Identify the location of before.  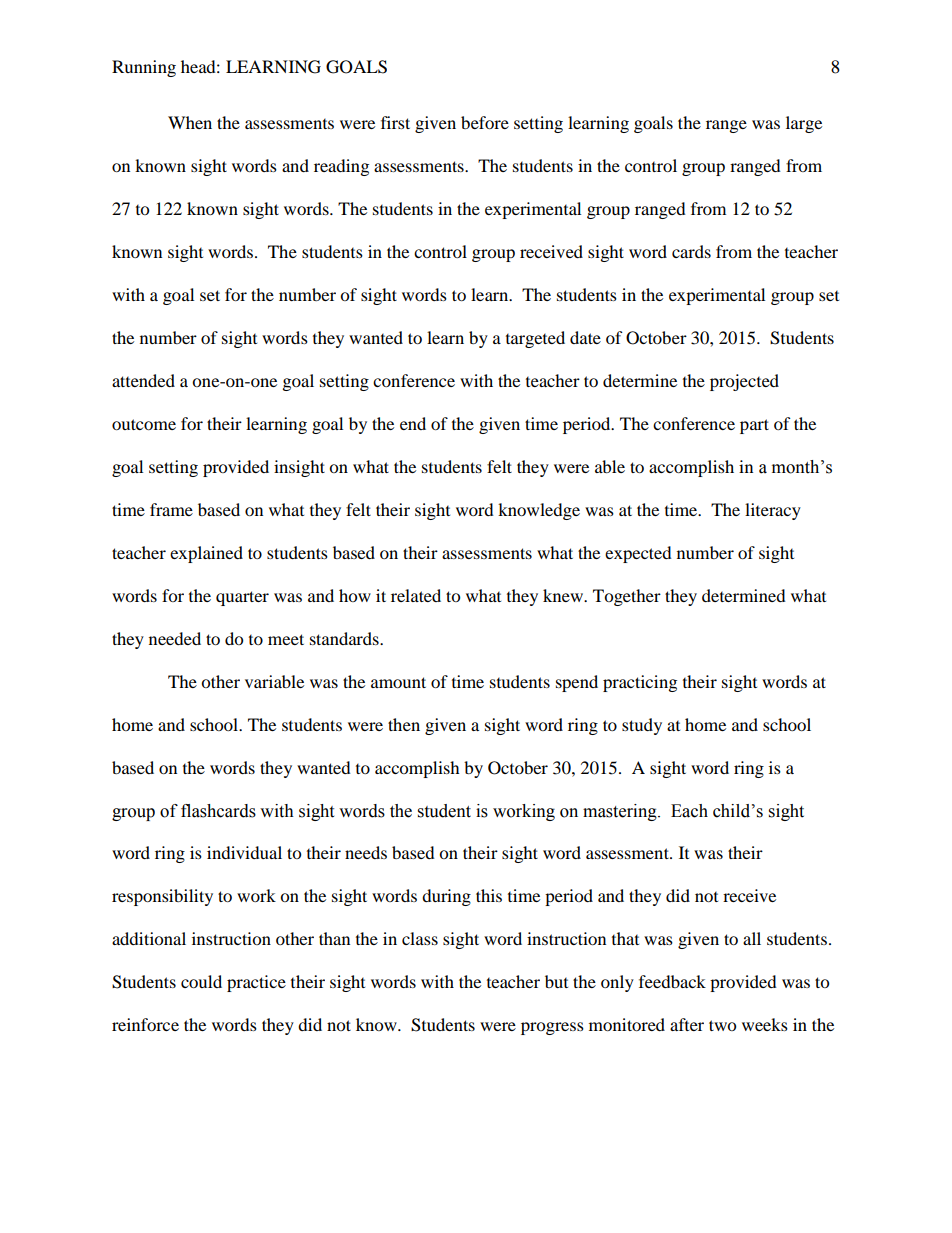
(485, 122).
